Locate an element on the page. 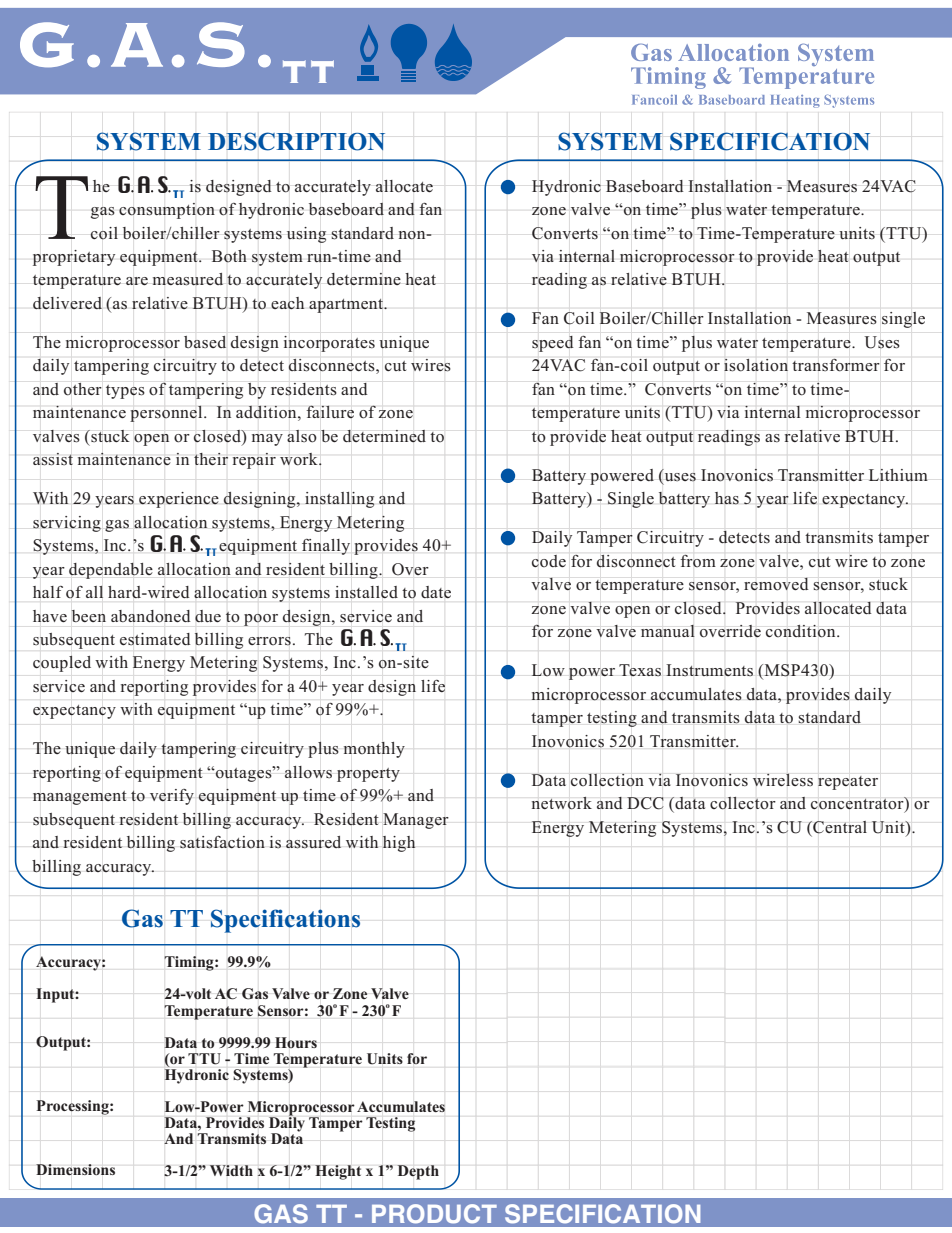 The height and width of the page is (1233, 952). estimated is located at coordinates (155, 639).
